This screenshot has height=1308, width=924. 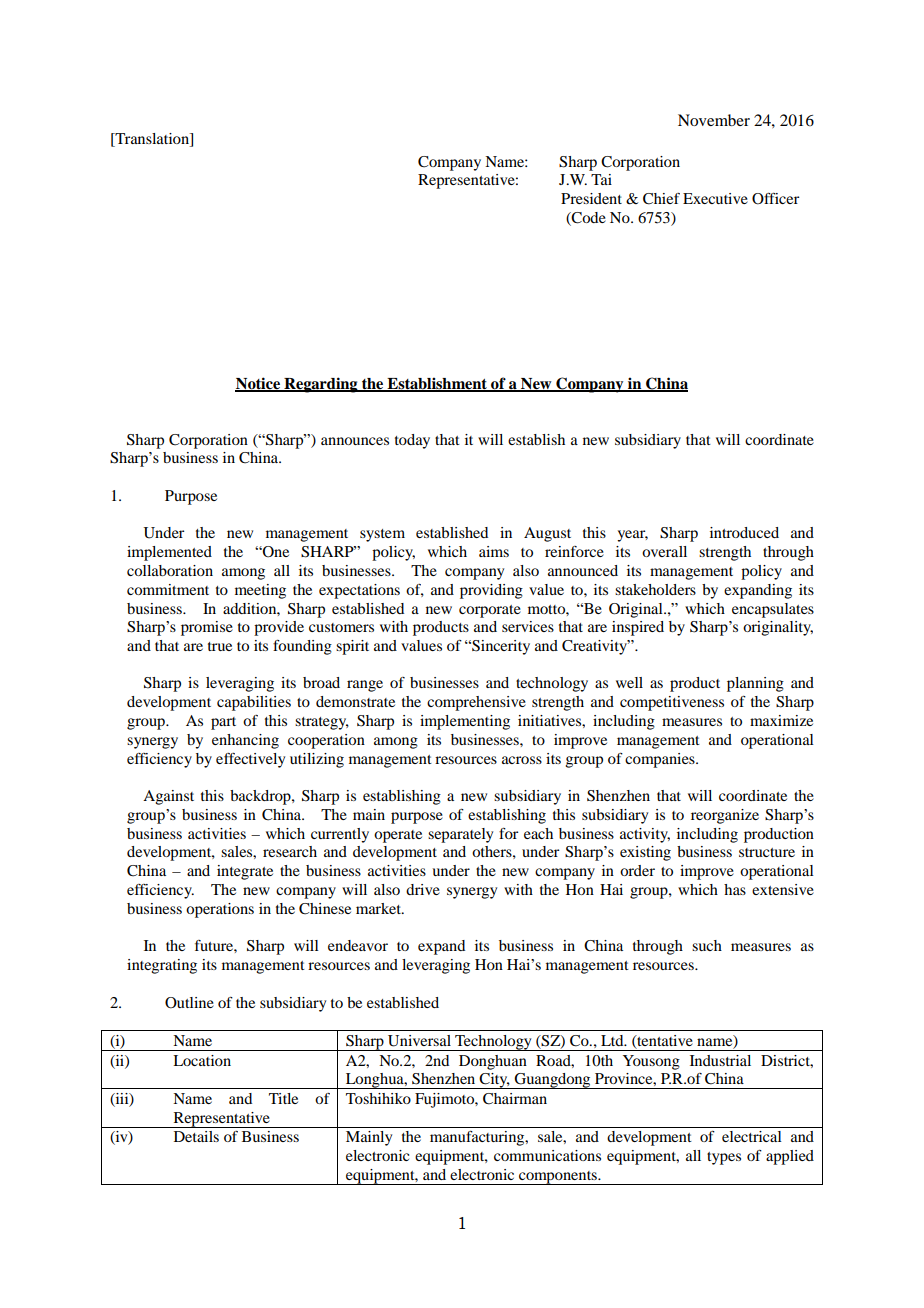 What do you see at coordinates (460, 835) in the screenshot?
I see `separately` at bounding box center [460, 835].
